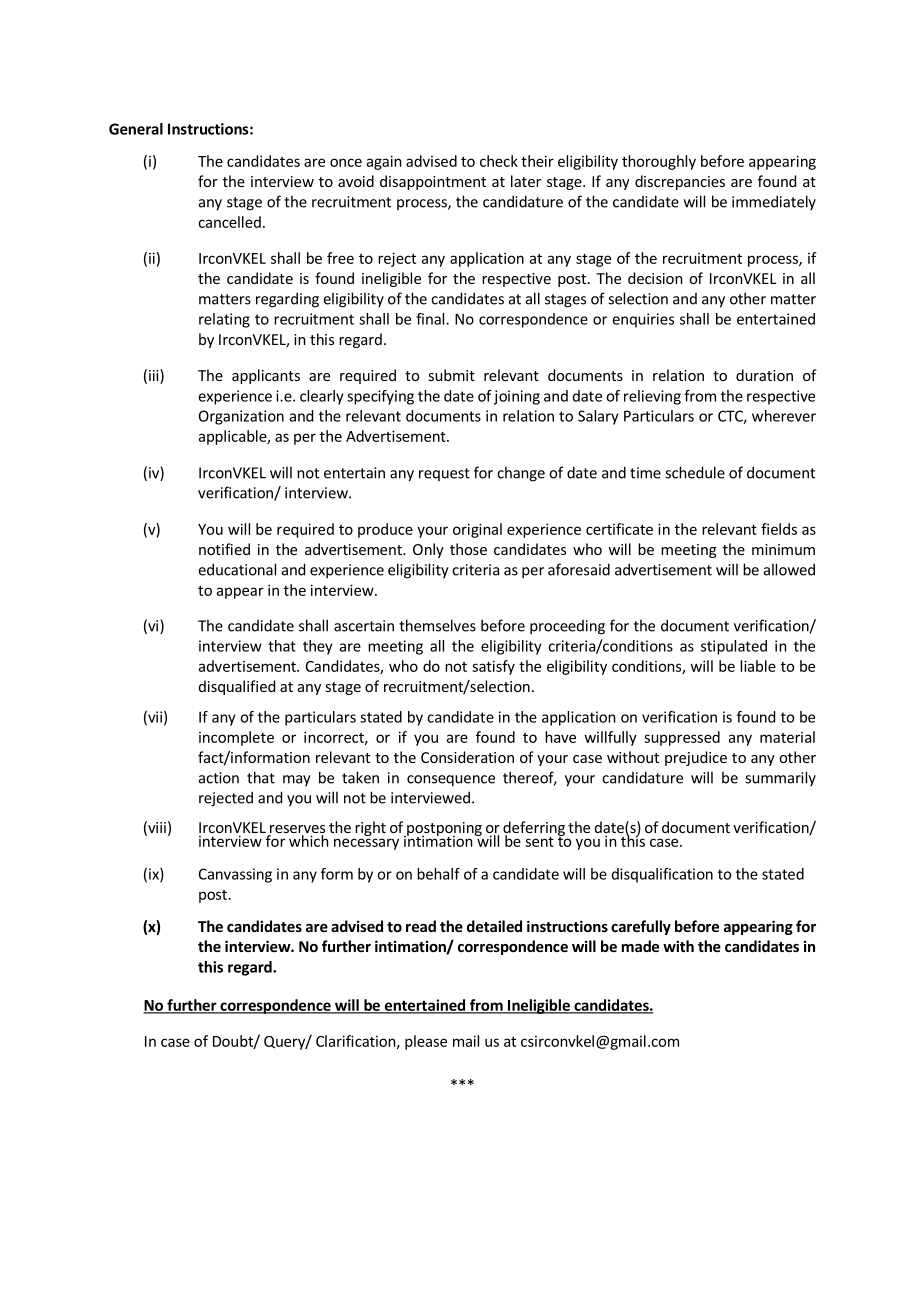 This image has width=924, height=1308. Describe the element at coordinates (451, 781) in the image. I see `consequence` at that location.
